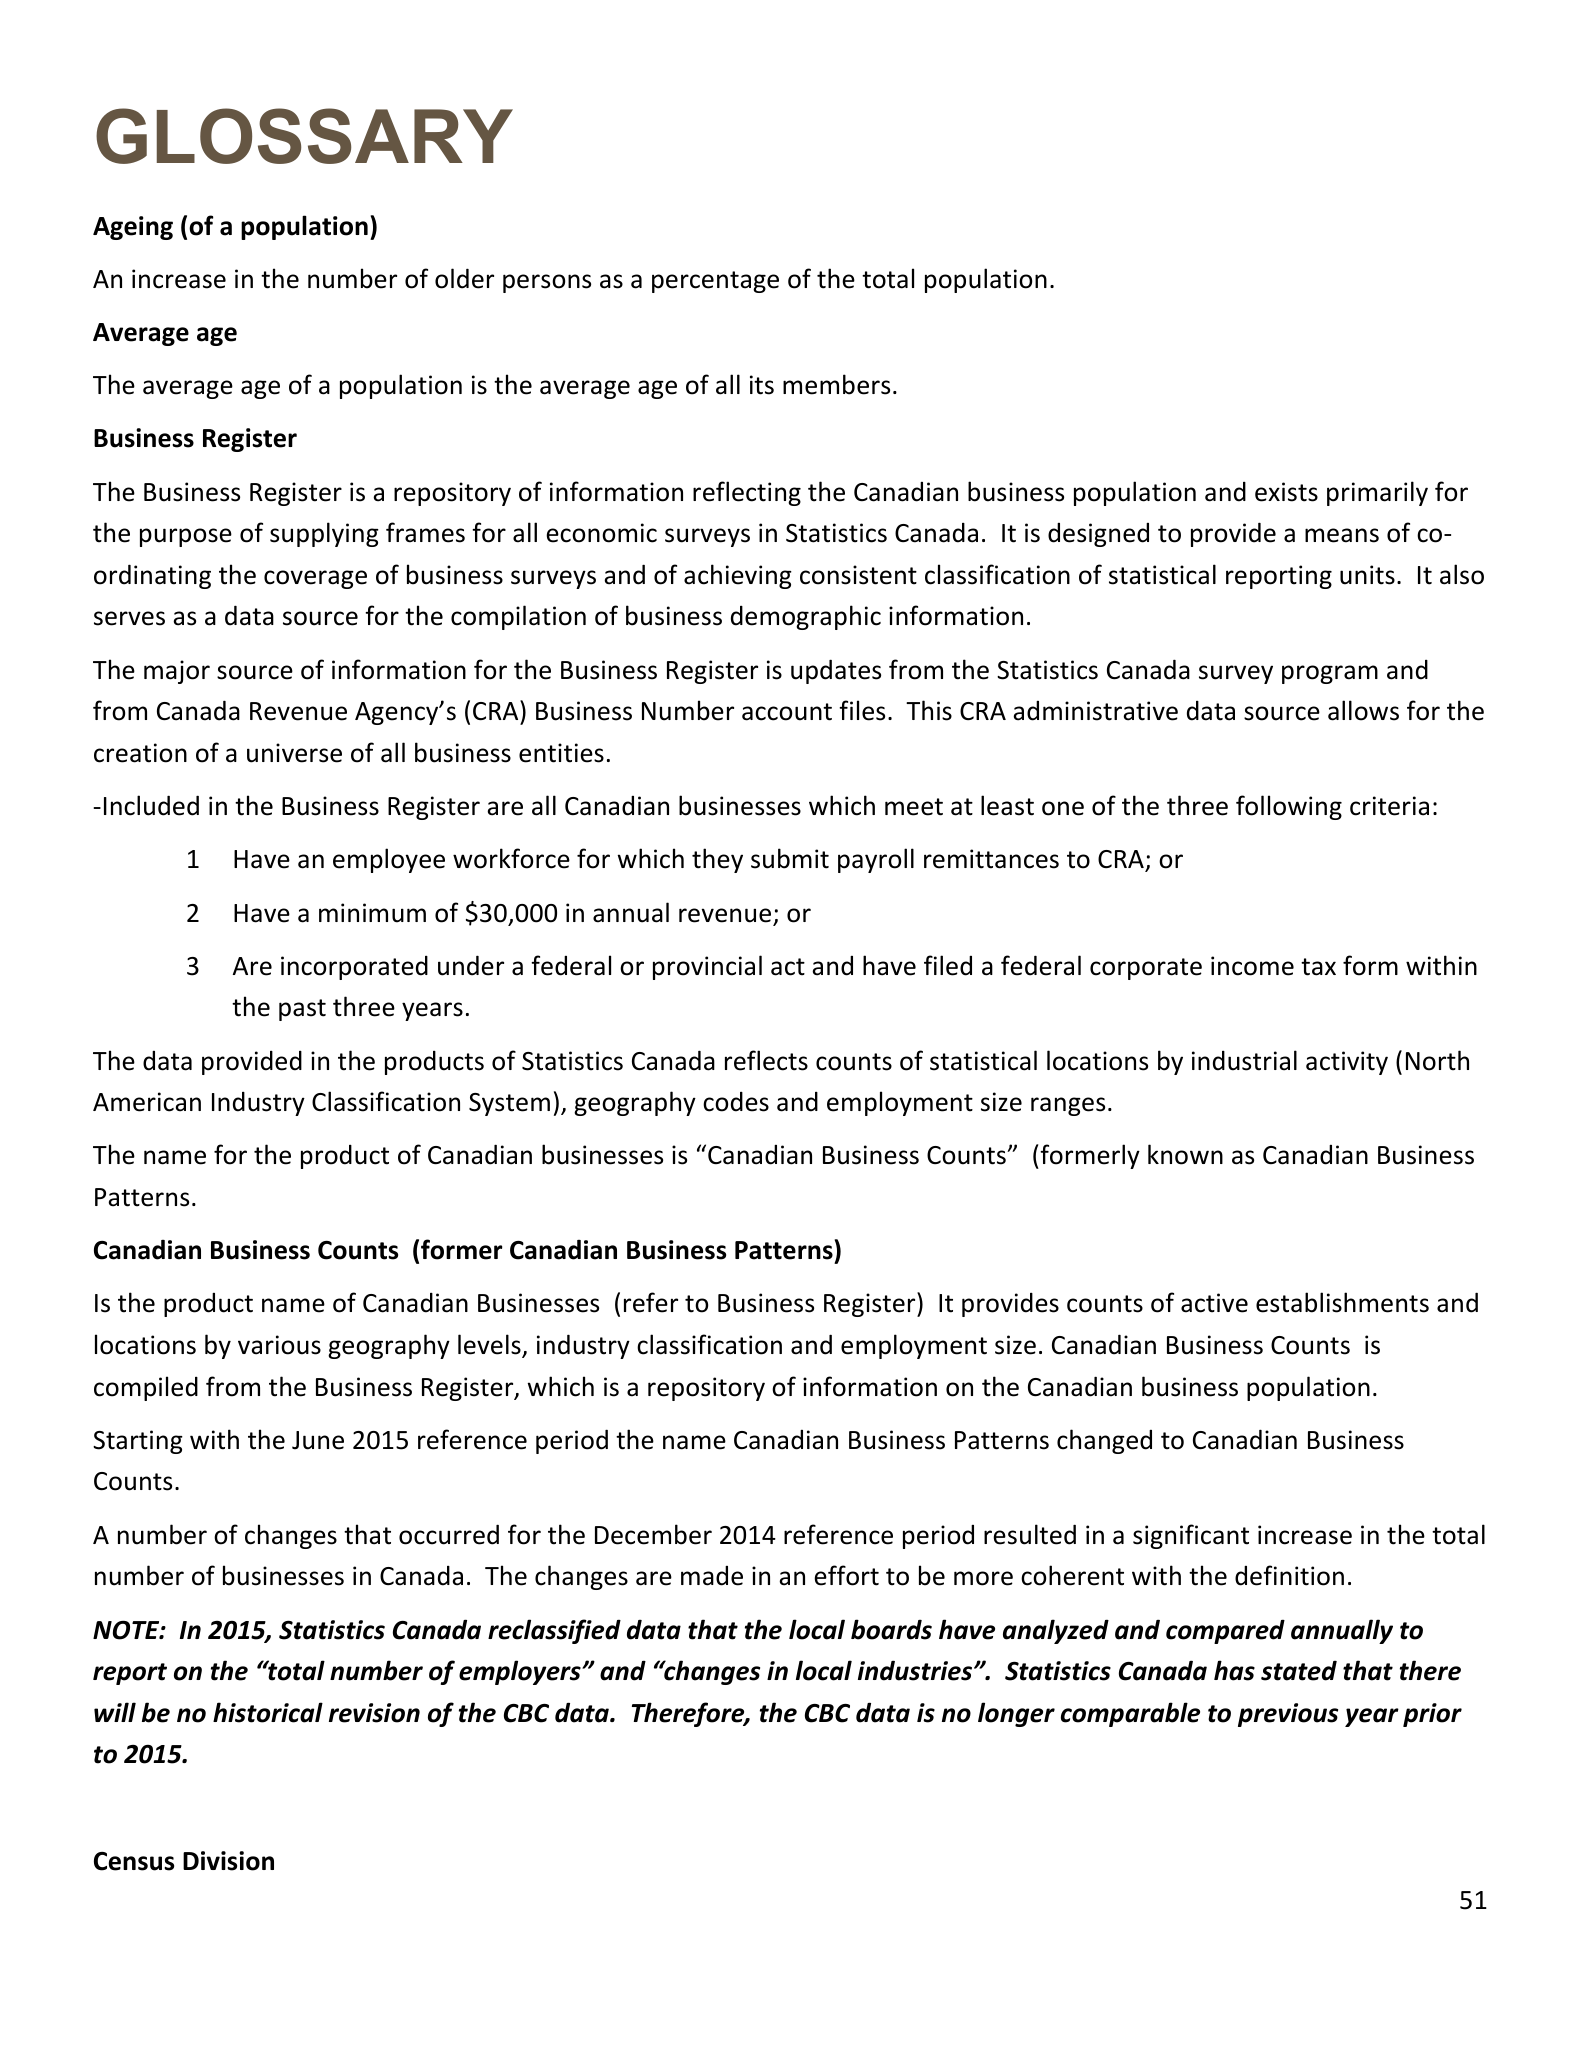 The image size is (1581, 2045). I want to click on Division, so click(228, 1861).
